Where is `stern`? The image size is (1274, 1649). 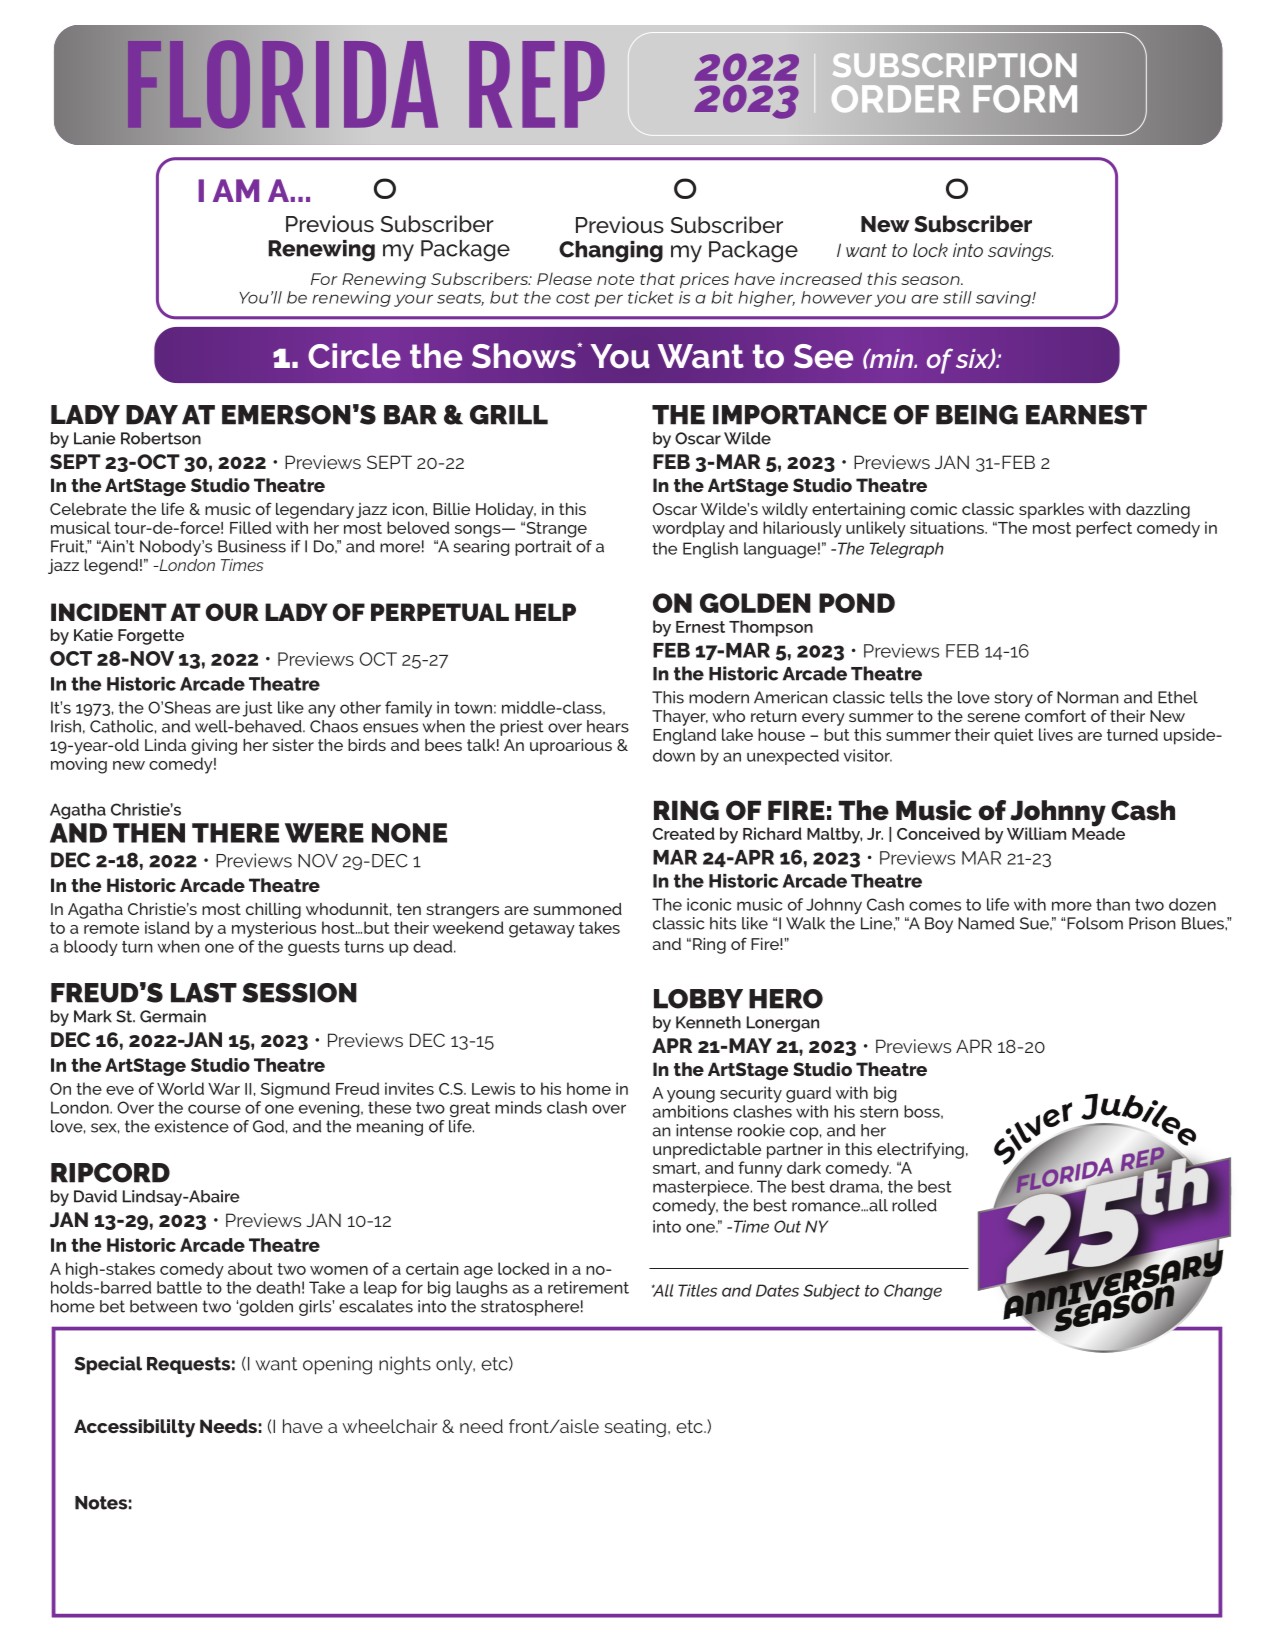 stern is located at coordinates (879, 1112).
